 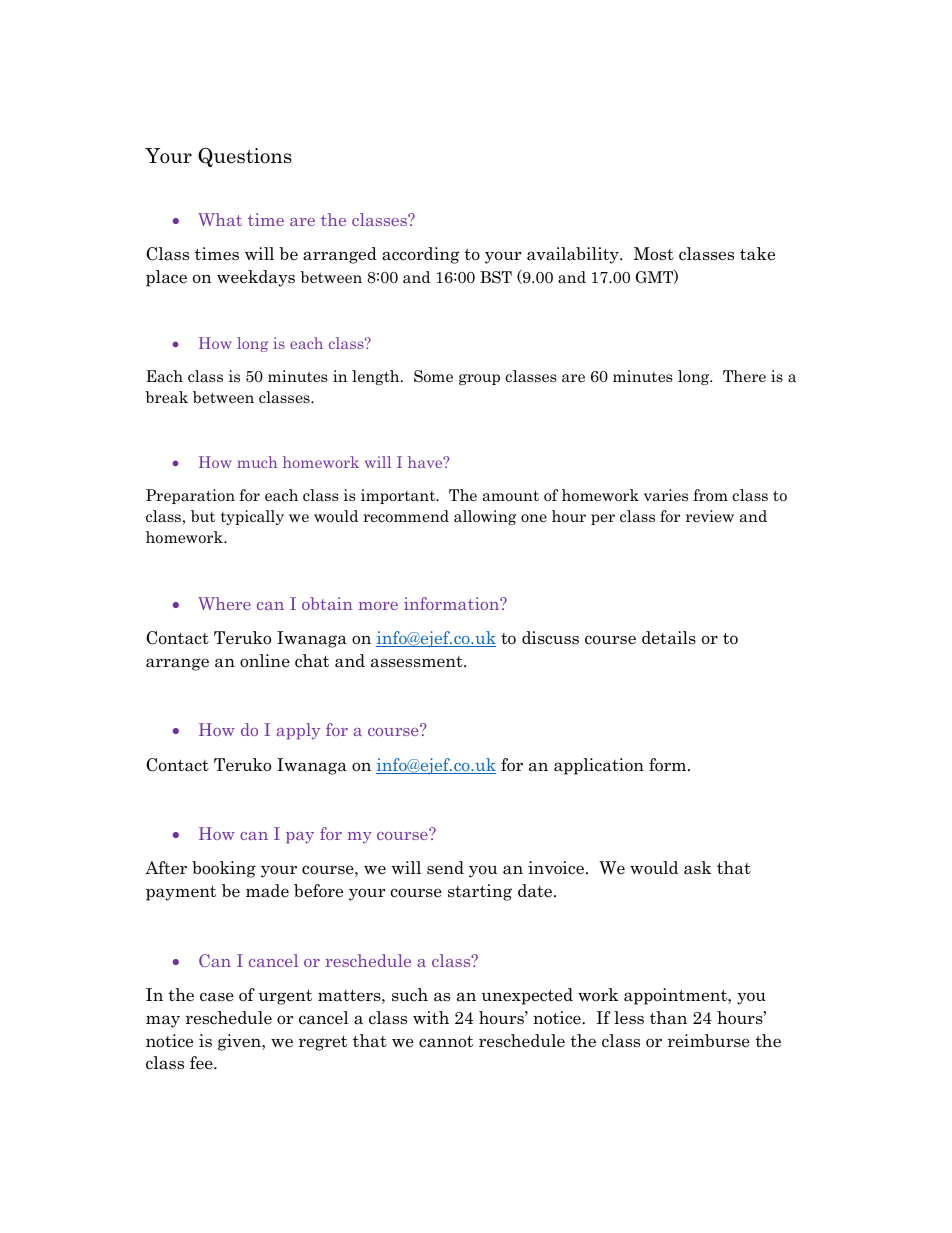 I want to click on break, so click(x=166, y=397).
